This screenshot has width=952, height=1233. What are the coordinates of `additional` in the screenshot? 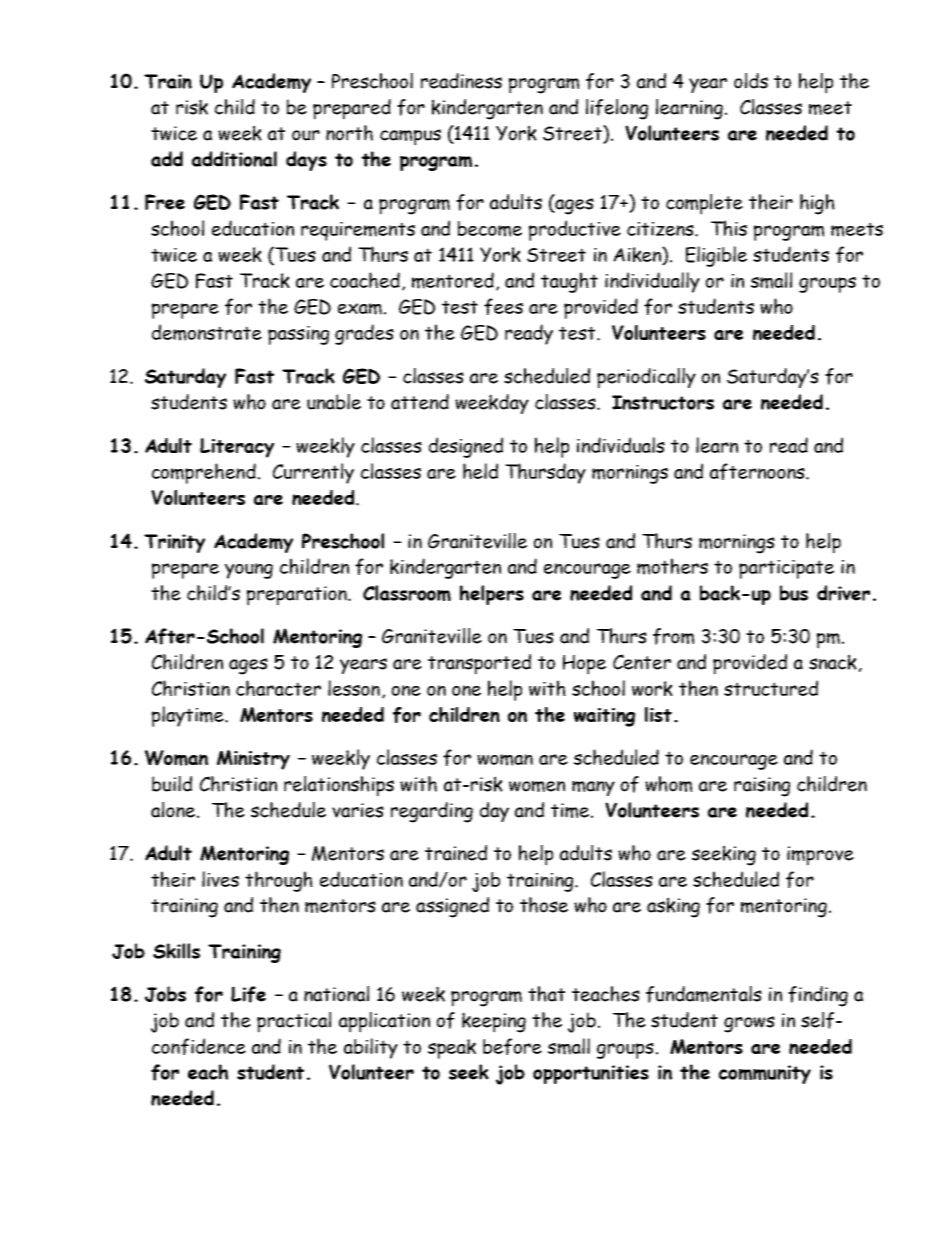 It's located at (234, 159).
